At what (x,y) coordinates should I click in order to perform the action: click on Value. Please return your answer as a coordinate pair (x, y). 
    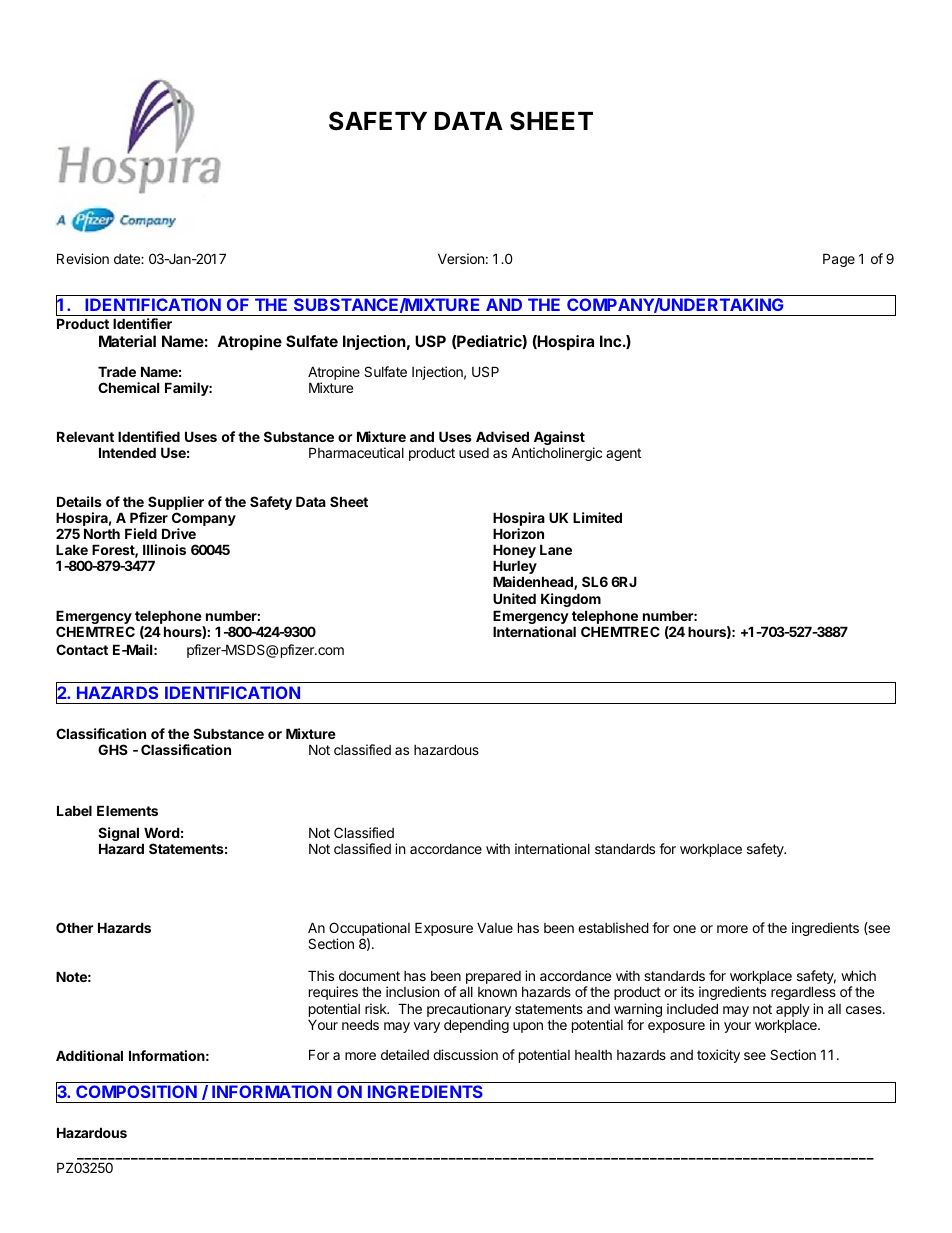
    Looking at the image, I should click on (495, 927).
